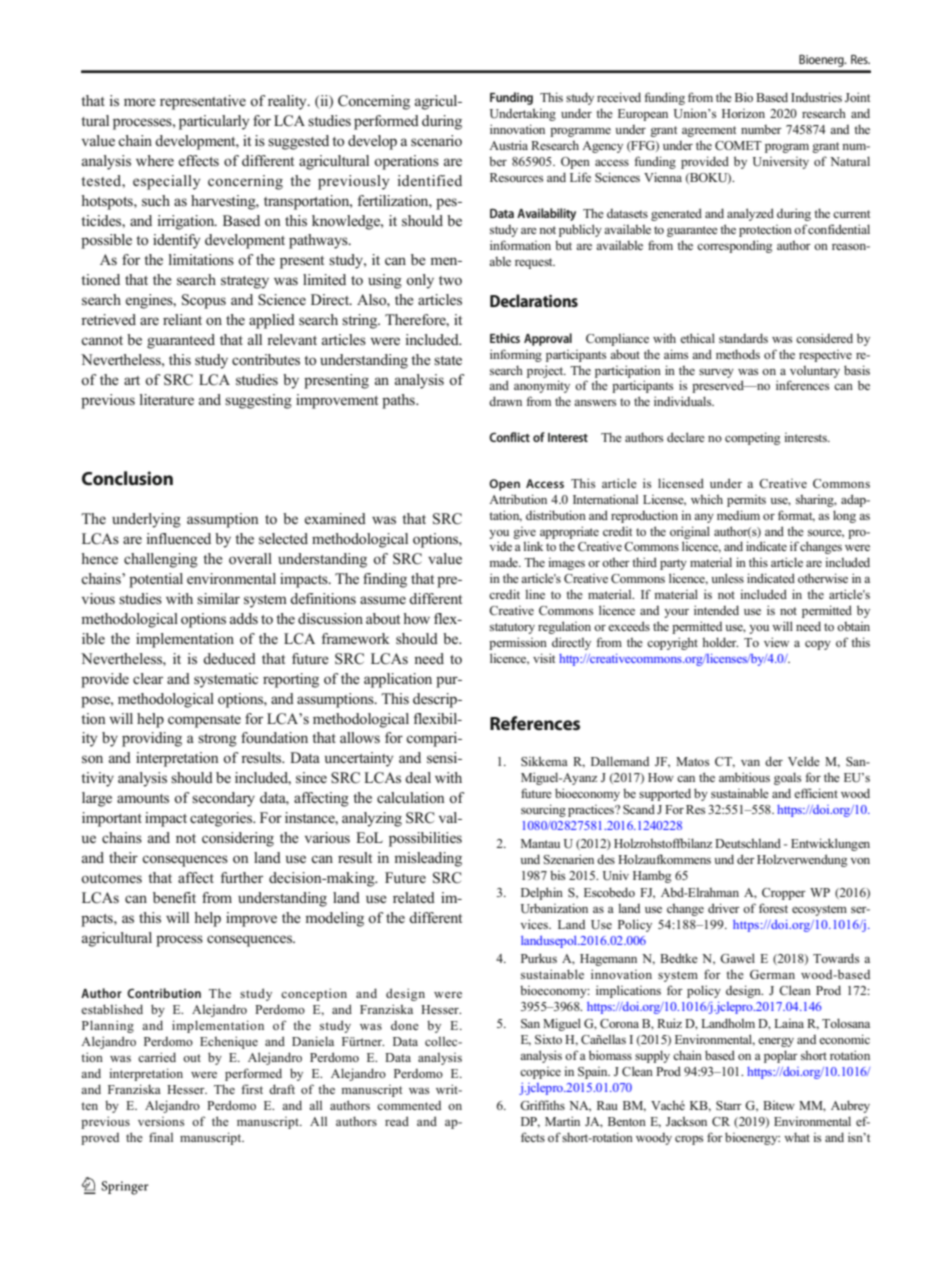 The image size is (952, 1265). Describe the element at coordinates (512, 628) in the screenshot. I see `statutory` at that location.
